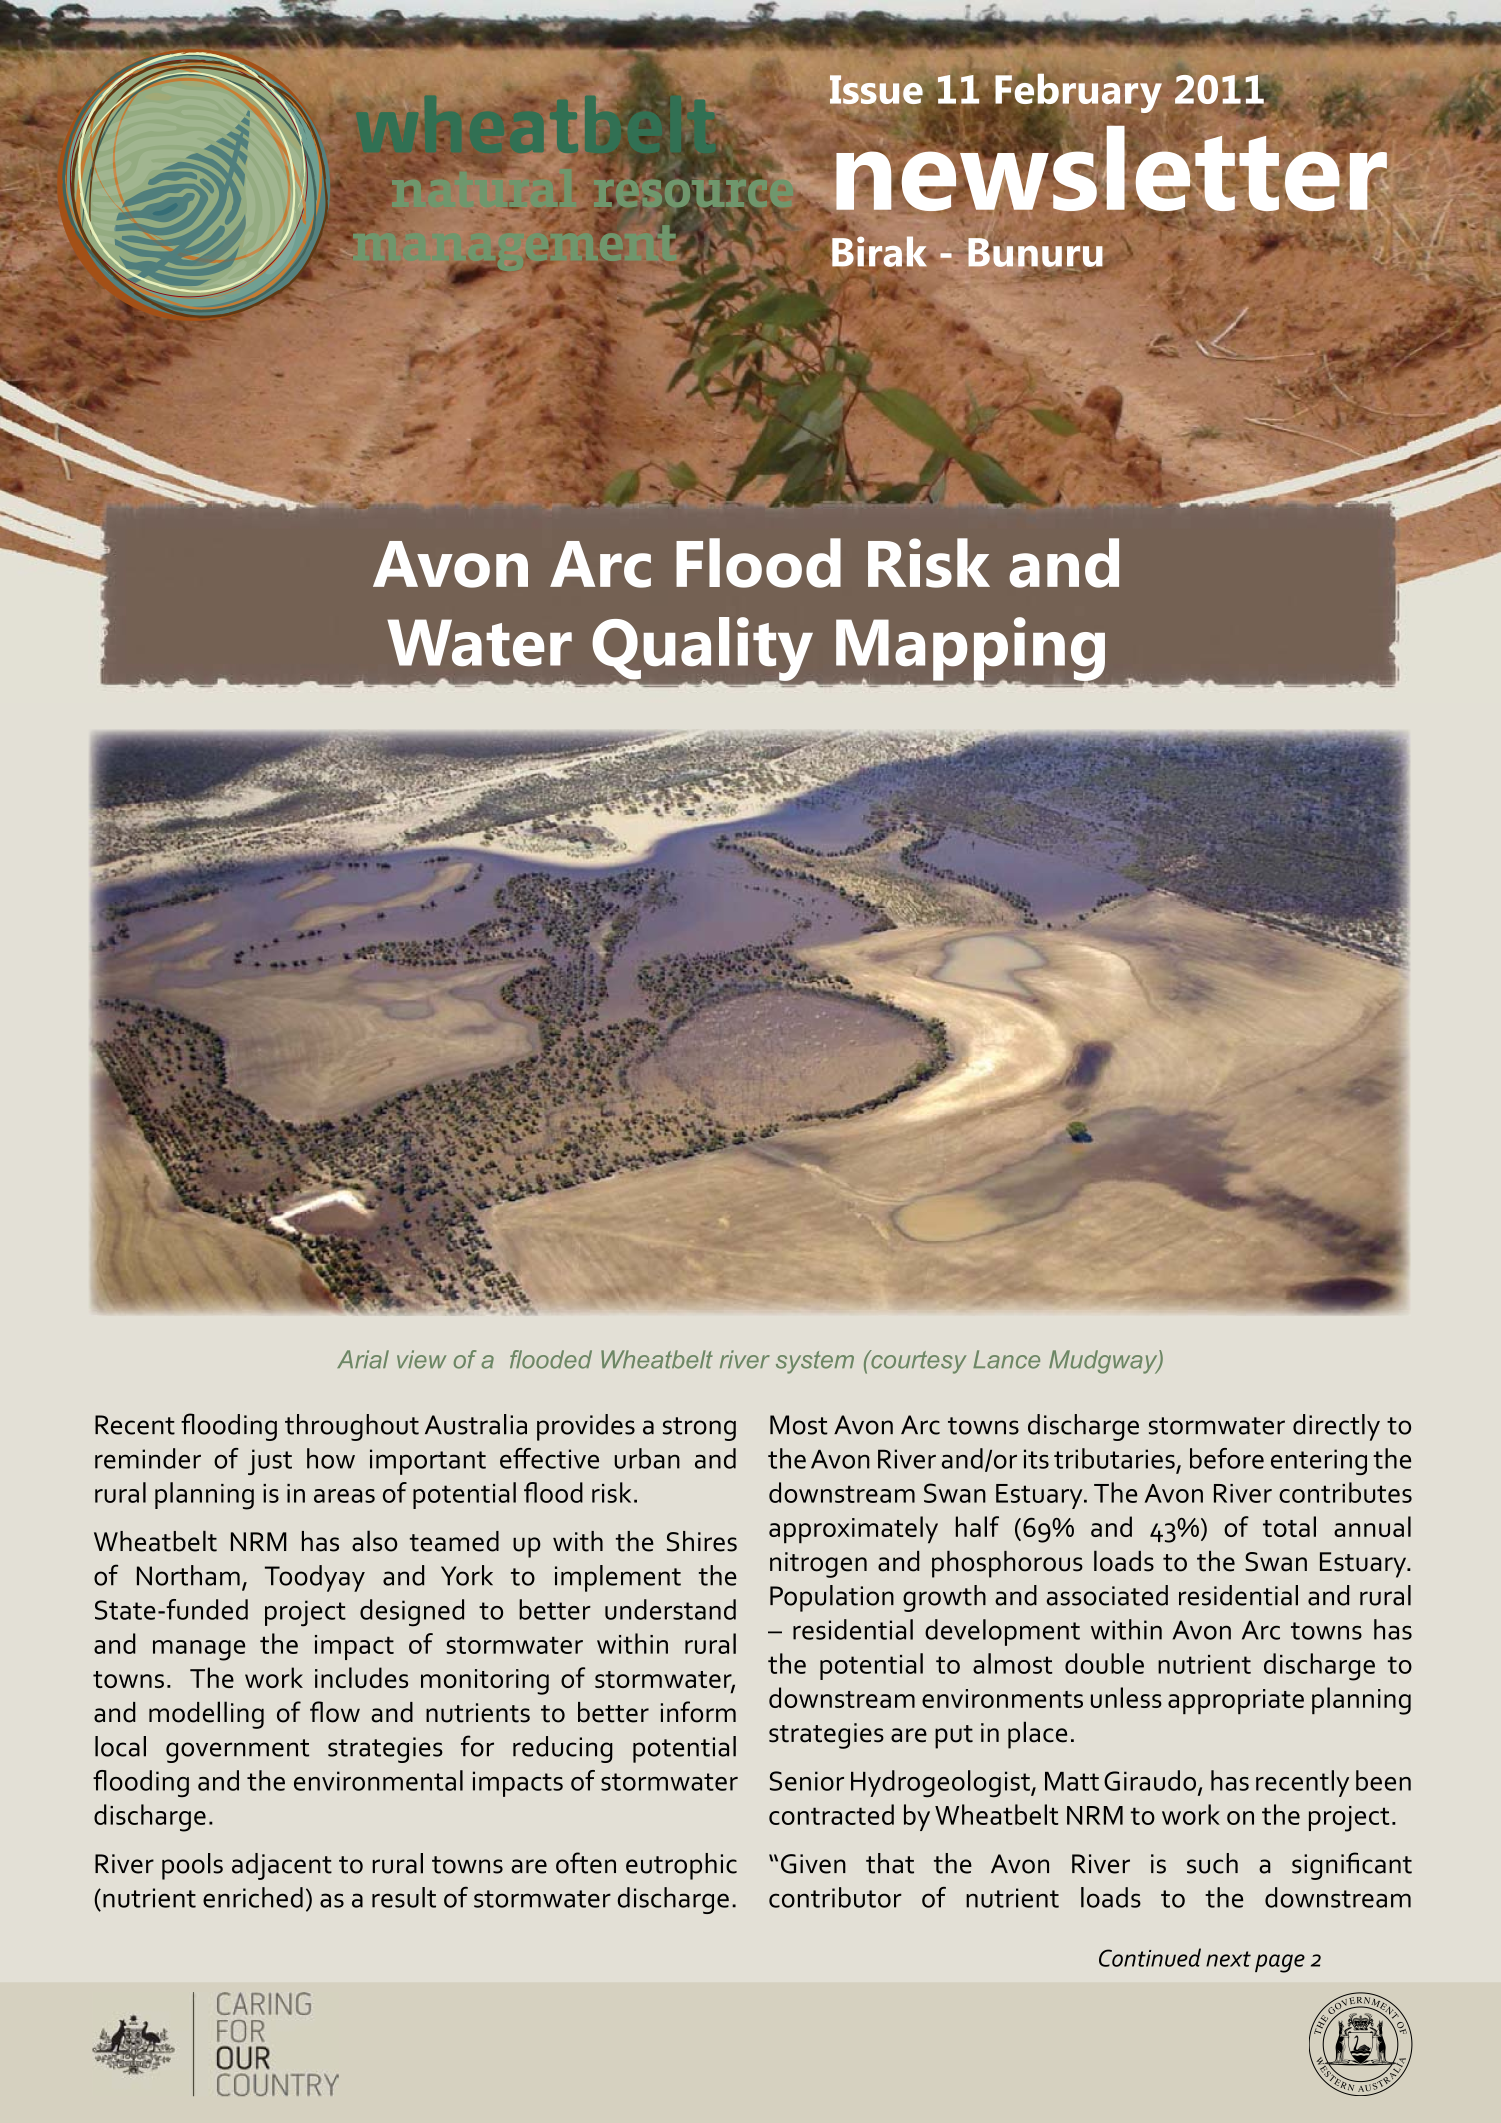 Image resolution: width=1501 pixels, height=2123 pixels. Describe the element at coordinates (876, 89) in the image. I see `Issue` at that location.
